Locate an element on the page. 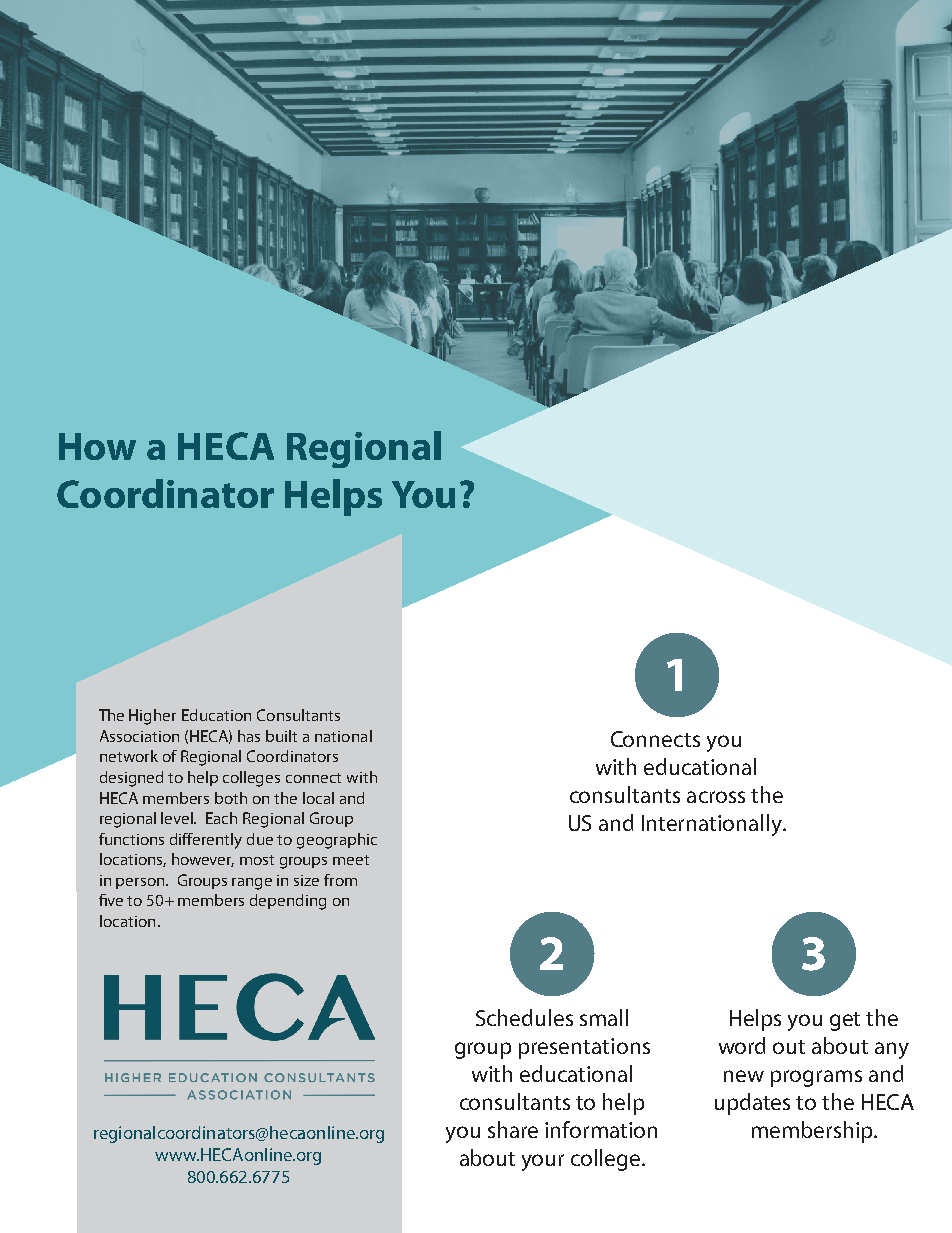 The height and width of the page is (1233, 952). get is located at coordinates (845, 1021).
